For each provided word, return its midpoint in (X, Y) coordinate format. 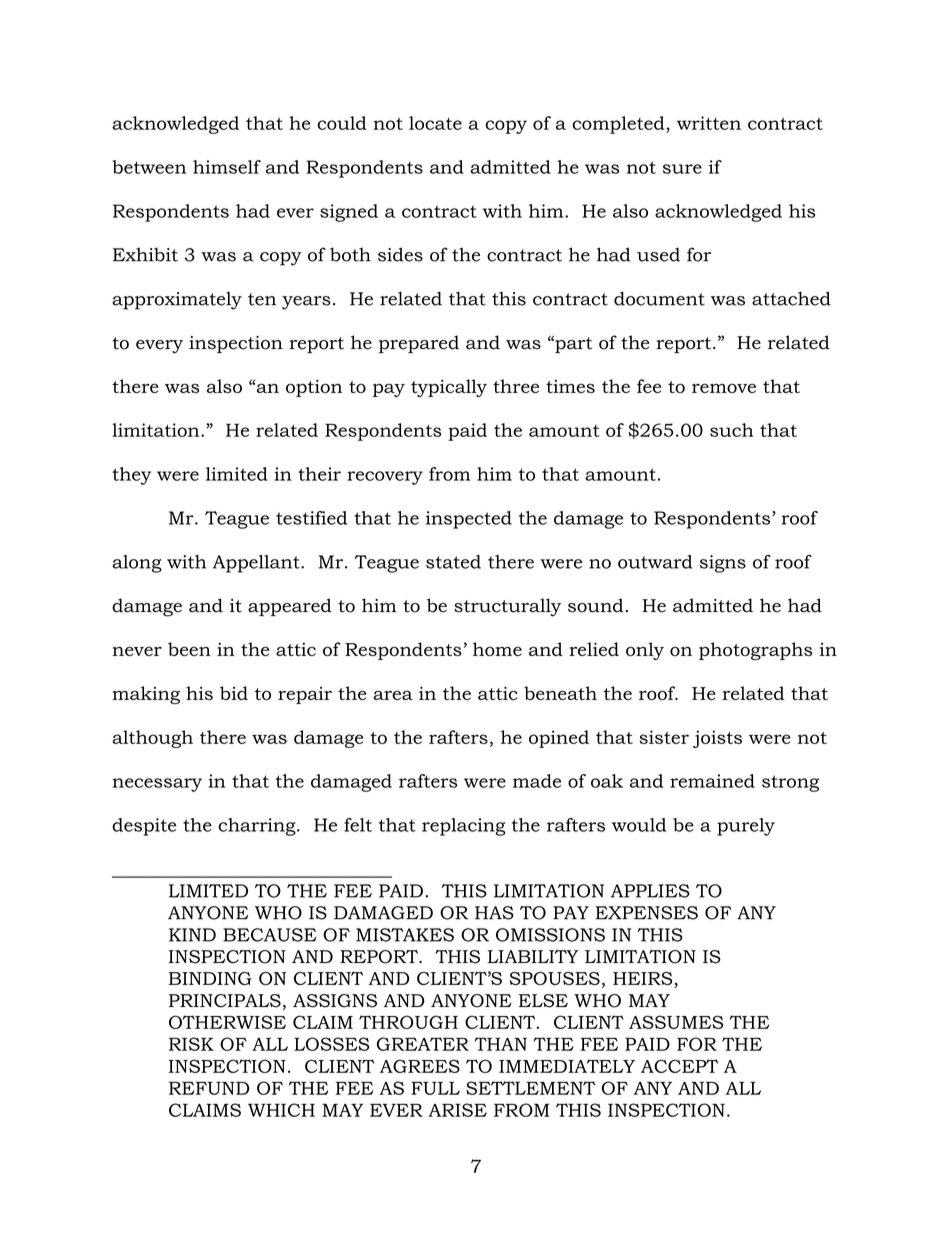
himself (227, 167)
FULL (435, 1088)
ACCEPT (679, 1066)
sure (682, 169)
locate (435, 123)
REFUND (209, 1088)
